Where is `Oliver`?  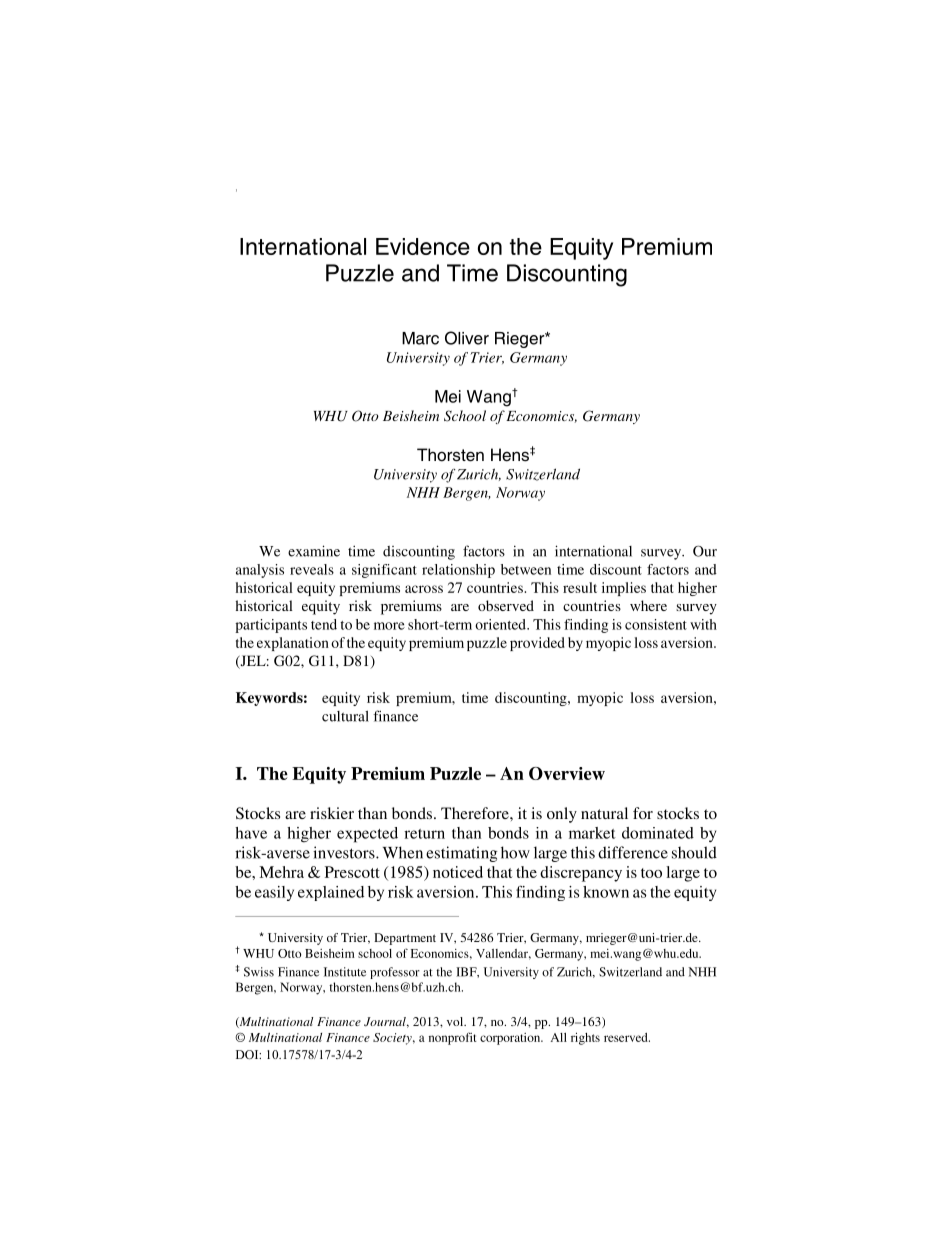
Oliver is located at coordinates (467, 338).
